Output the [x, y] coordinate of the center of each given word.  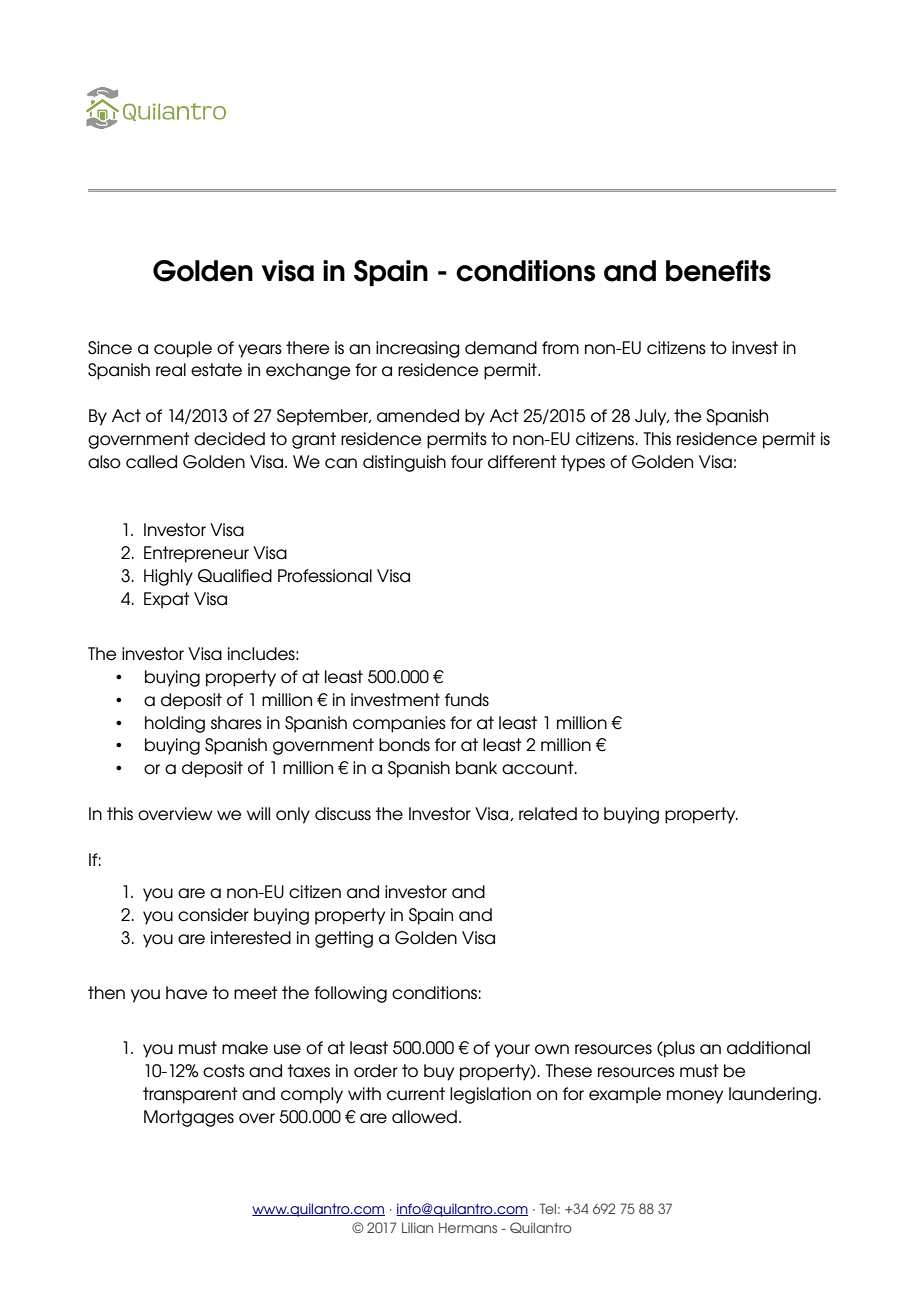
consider [213, 915]
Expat [167, 600]
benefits [718, 271]
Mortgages [189, 1118]
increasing [418, 349]
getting [344, 939]
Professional [325, 576]
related [548, 814]
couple [183, 349]
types [583, 463]
